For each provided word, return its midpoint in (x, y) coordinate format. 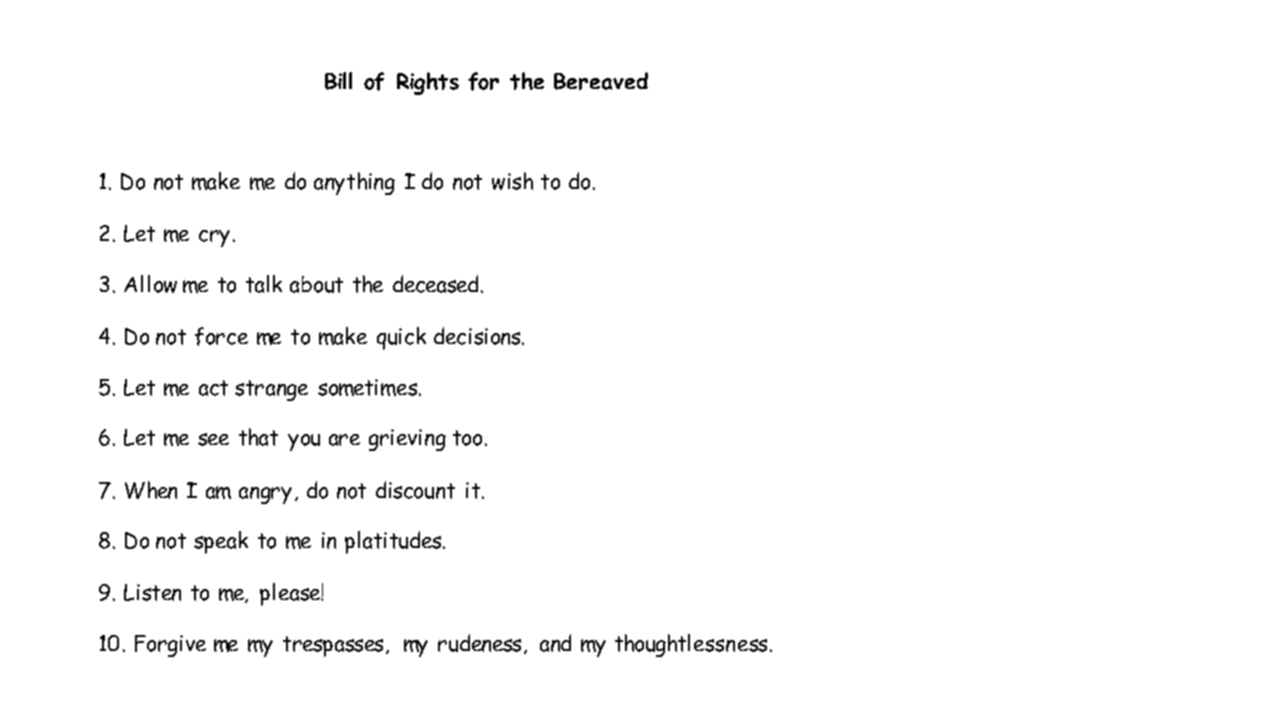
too (467, 438)
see (213, 439)
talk (264, 284)
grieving (407, 440)
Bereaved (601, 81)
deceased (435, 284)
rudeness (481, 644)
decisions (478, 336)
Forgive (170, 646)
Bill (338, 81)
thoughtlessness (693, 645)
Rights (428, 83)
